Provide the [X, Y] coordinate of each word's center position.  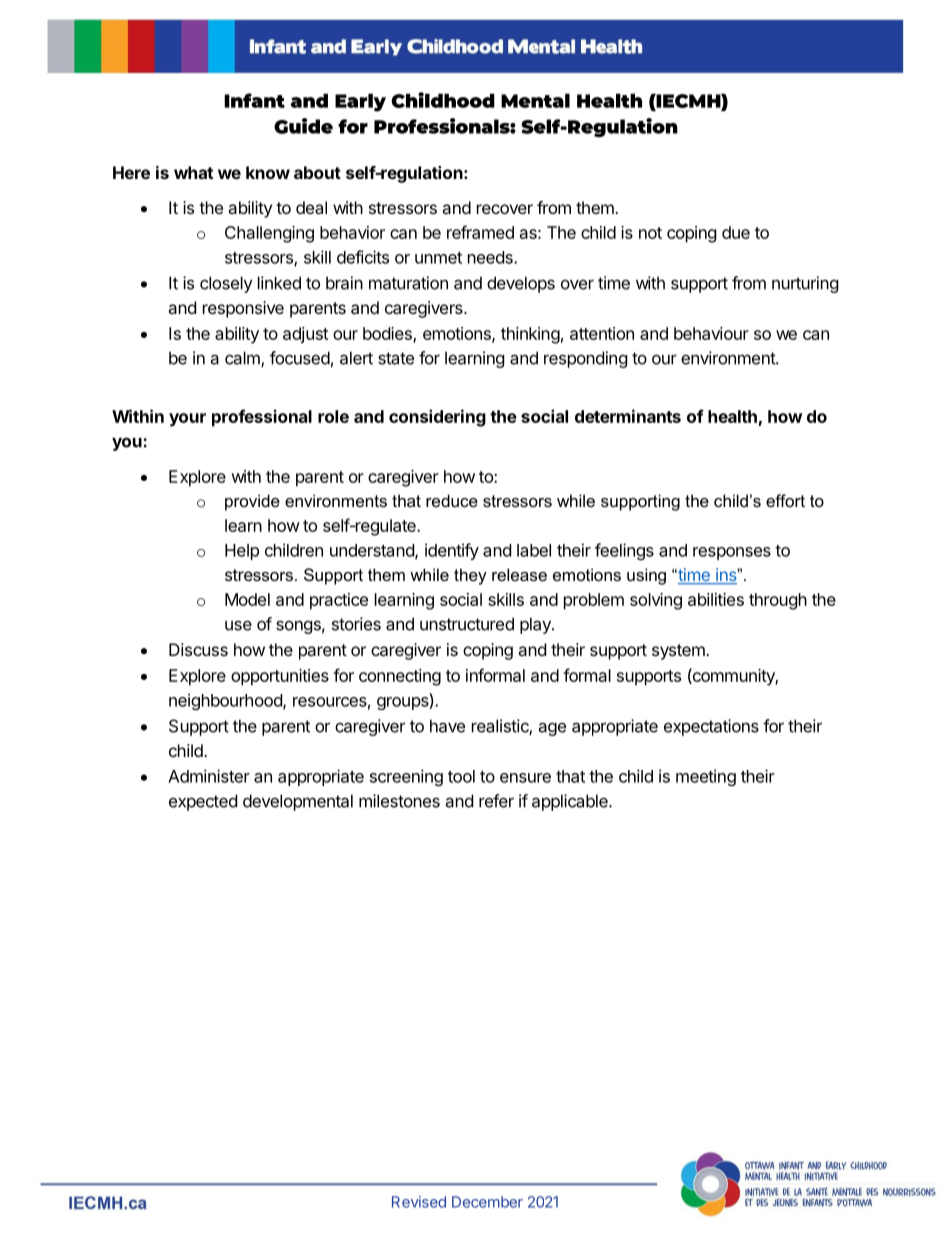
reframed [480, 232]
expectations [711, 727]
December [487, 1202]
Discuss [198, 649]
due [736, 232]
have [447, 726]
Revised [419, 1202]
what [193, 172]
